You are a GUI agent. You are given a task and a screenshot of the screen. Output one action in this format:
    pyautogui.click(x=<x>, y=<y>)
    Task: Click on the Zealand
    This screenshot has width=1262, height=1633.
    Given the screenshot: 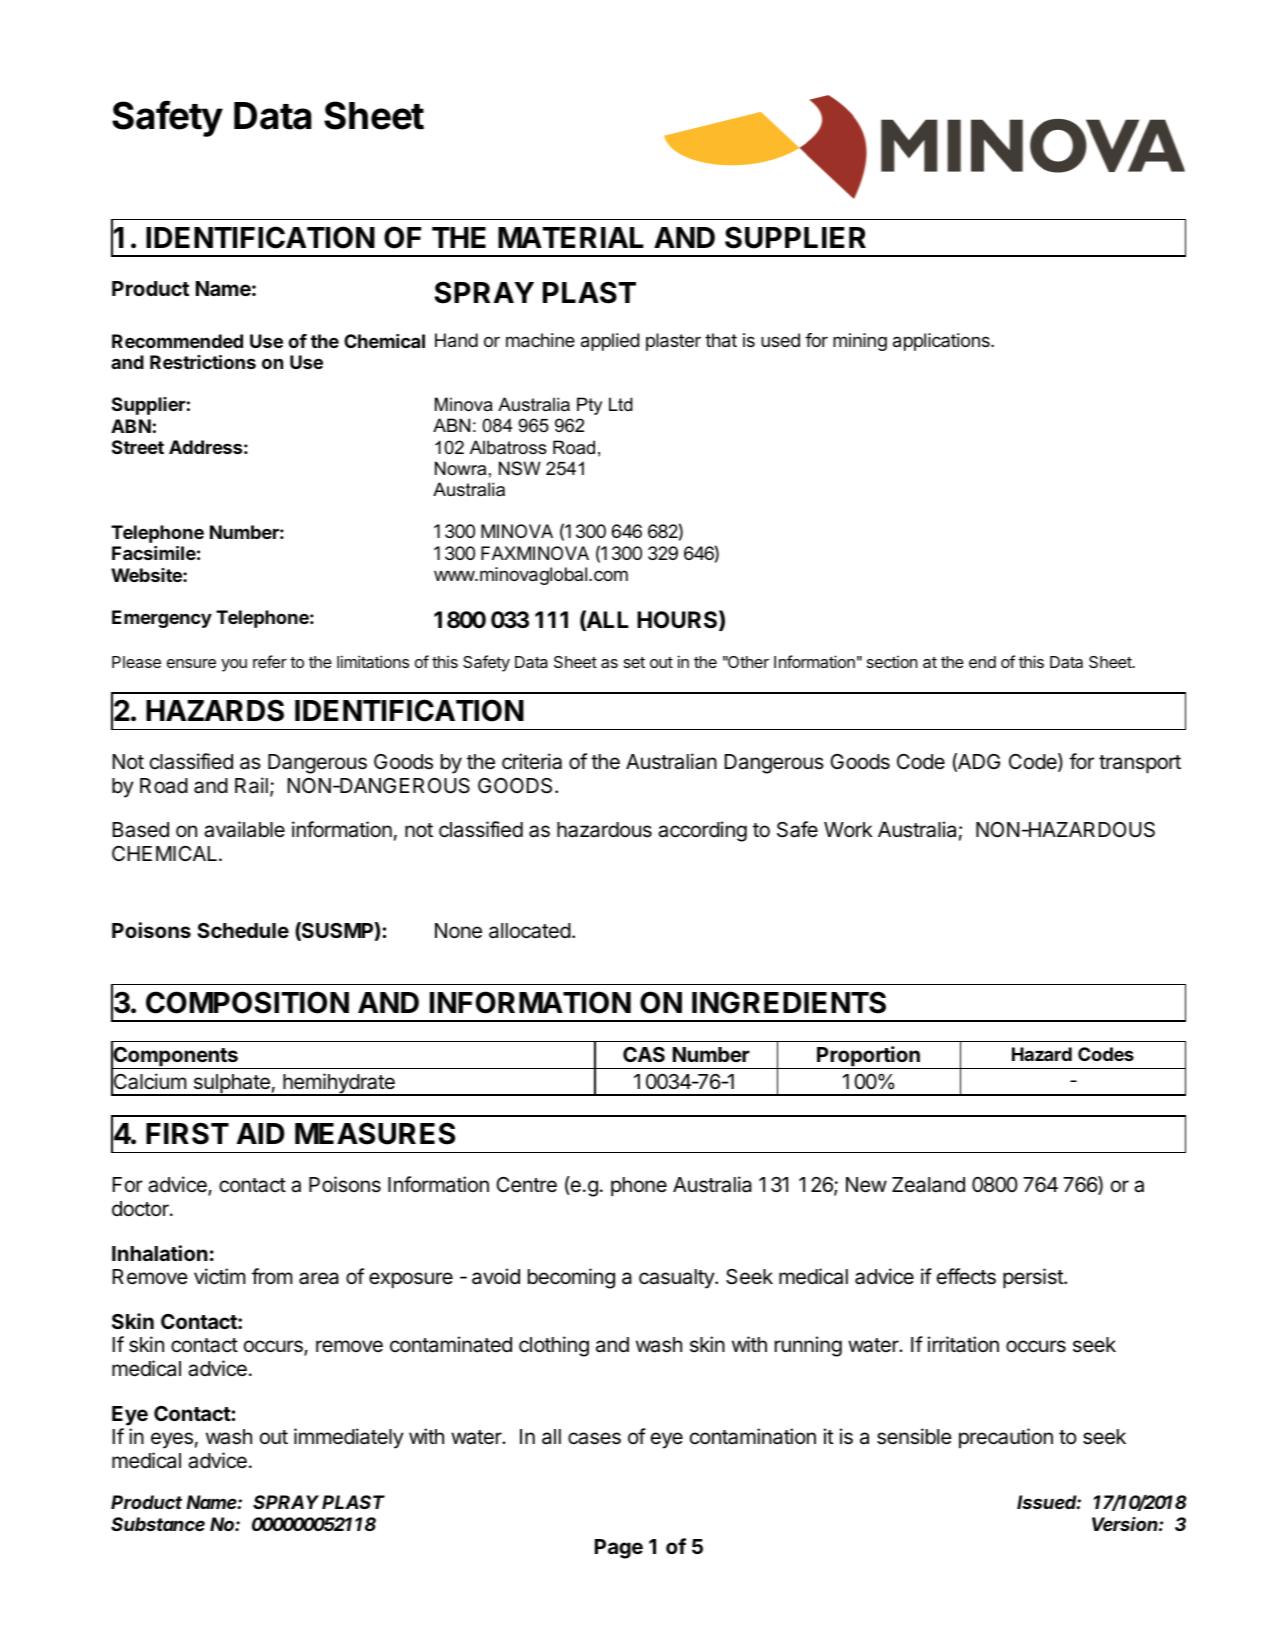 What is the action you would take?
    pyautogui.click(x=928, y=1185)
